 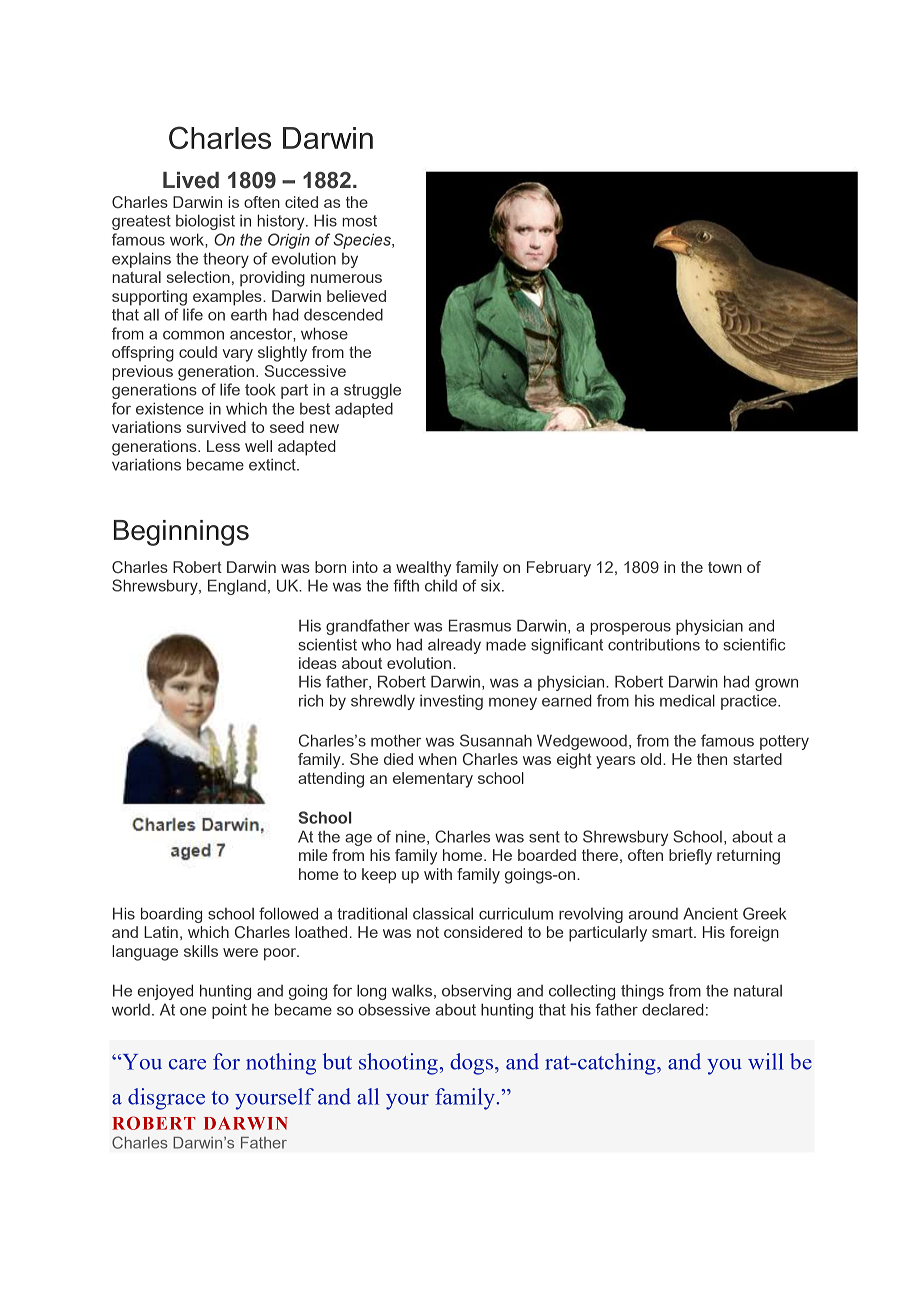 I want to click on Species, so click(x=363, y=241).
